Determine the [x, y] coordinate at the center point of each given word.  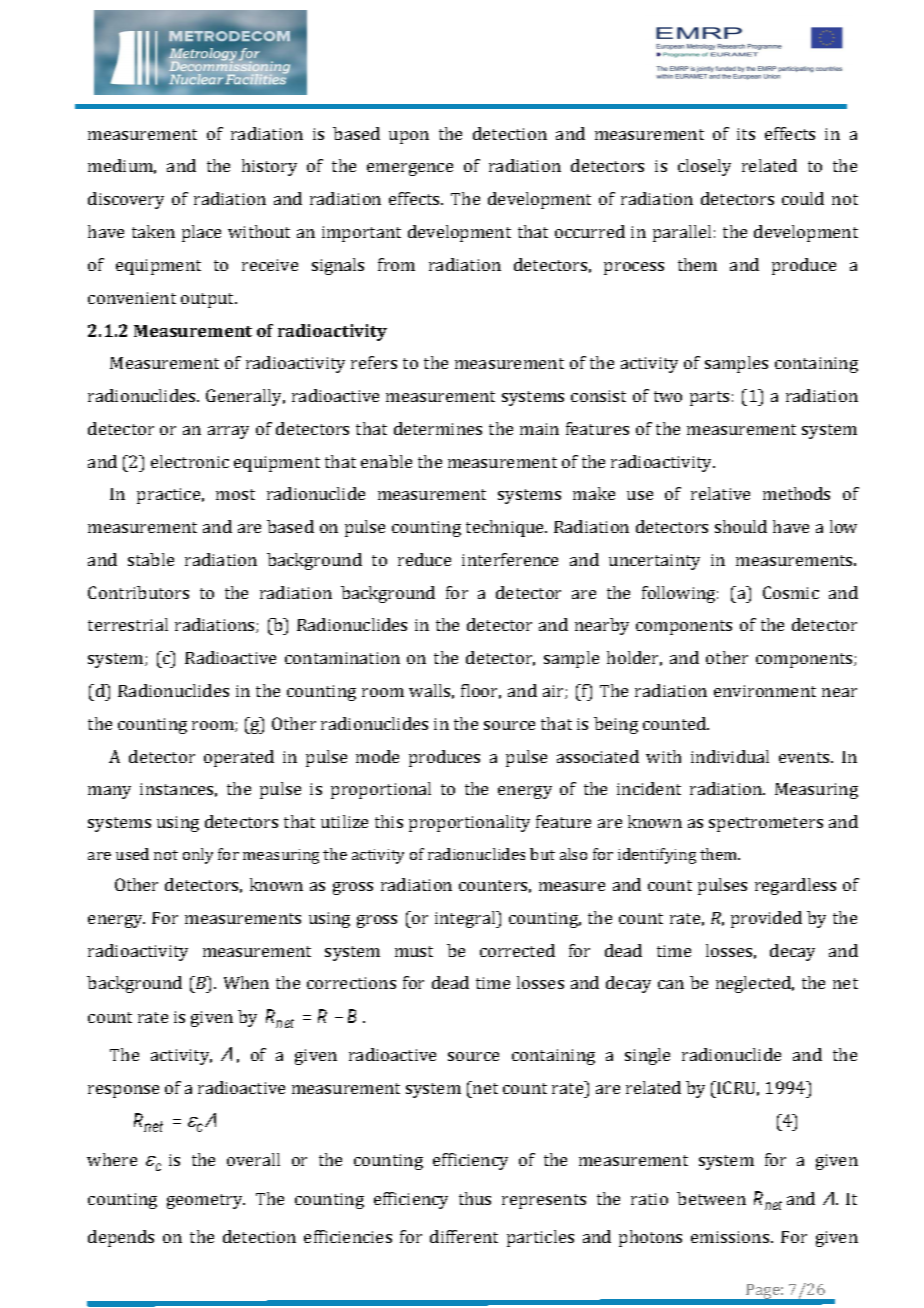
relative [720, 493]
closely [704, 167]
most [235, 494]
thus [475, 1198]
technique [506, 528]
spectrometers [766, 824]
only [198, 856]
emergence [410, 169]
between [711, 1198]
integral [466, 919]
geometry [206, 1201]
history [269, 167]
